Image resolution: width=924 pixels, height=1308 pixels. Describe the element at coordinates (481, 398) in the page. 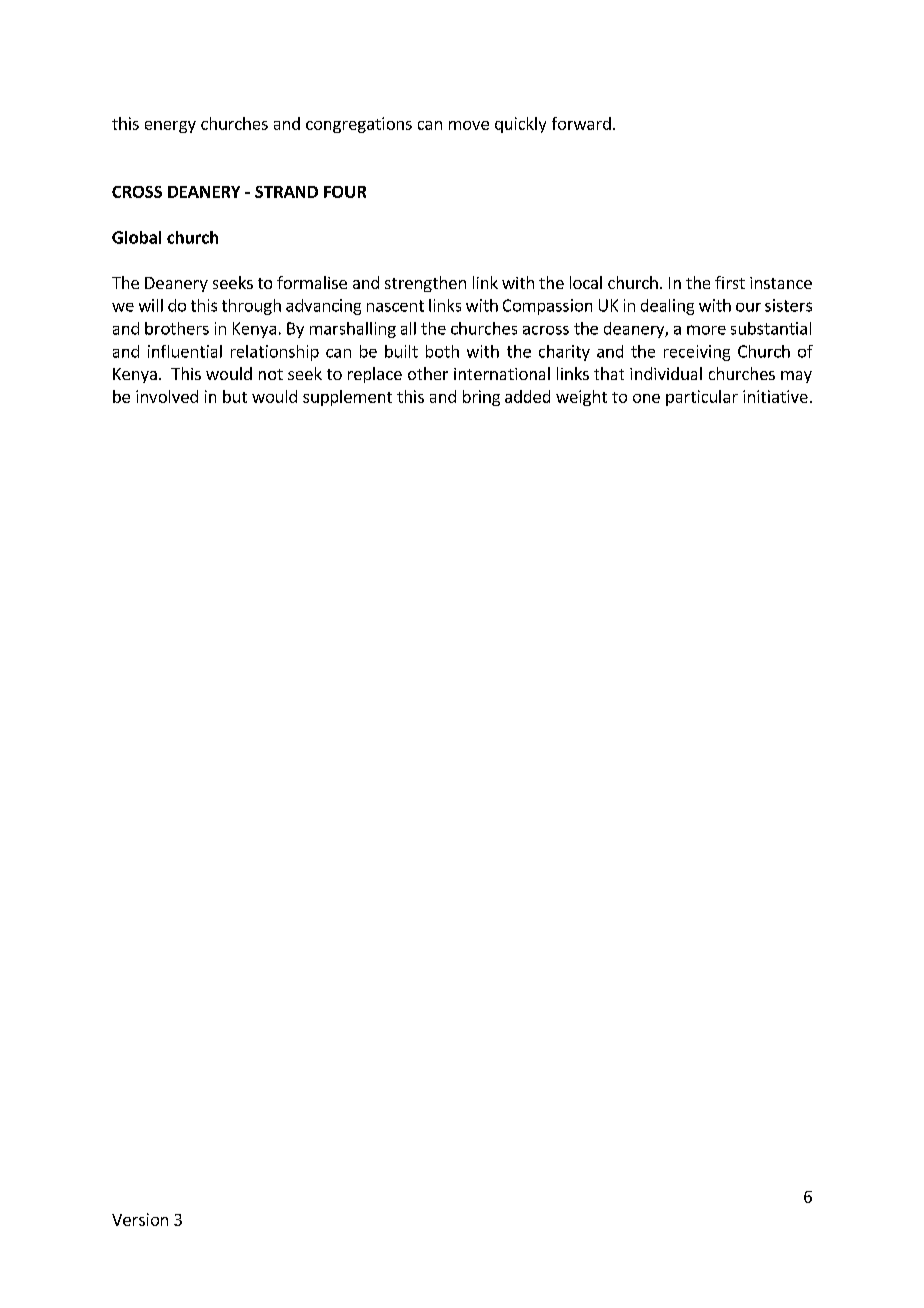

I see `bring` at that location.
